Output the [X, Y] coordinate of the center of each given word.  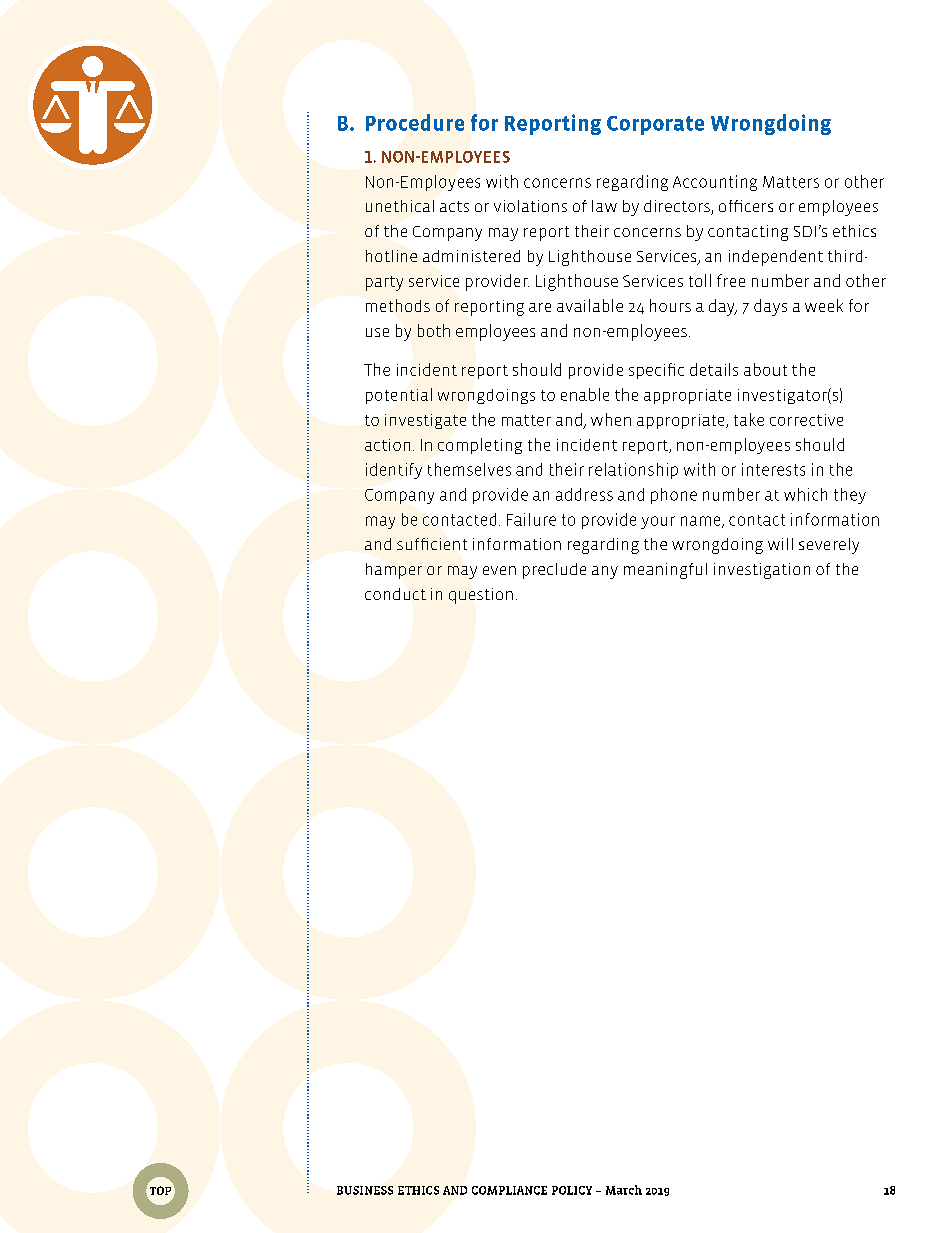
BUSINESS [365, 1190]
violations [530, 206]
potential [399, 396]
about [765, 369]
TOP [160, 1191]
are [540, 307]
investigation [762, 571]
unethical [400, 206]
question [481, 596]
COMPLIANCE [509, 1190]
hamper [394, 571]
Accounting [715, 183]
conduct [395, 594]
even [499, 570]
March [624, 1190]
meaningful [665, 571]
